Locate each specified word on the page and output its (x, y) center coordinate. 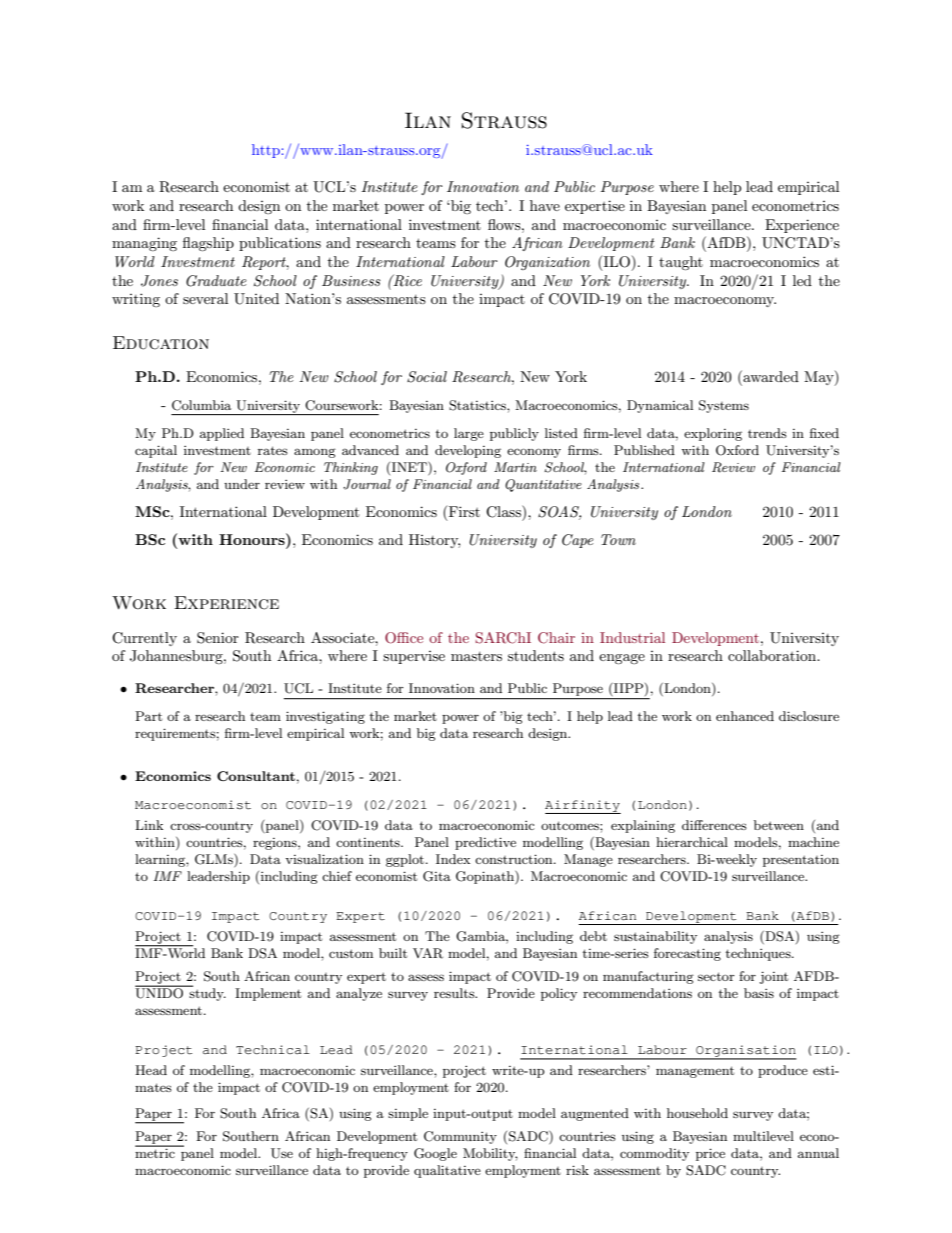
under (242, 484)
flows (505, 224)
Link (149, 825)
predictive (485, 843)
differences (714, 825)
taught (681, 263)
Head (151, 1070)
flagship (208, 244)
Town (618, 539)
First (463, 513)
